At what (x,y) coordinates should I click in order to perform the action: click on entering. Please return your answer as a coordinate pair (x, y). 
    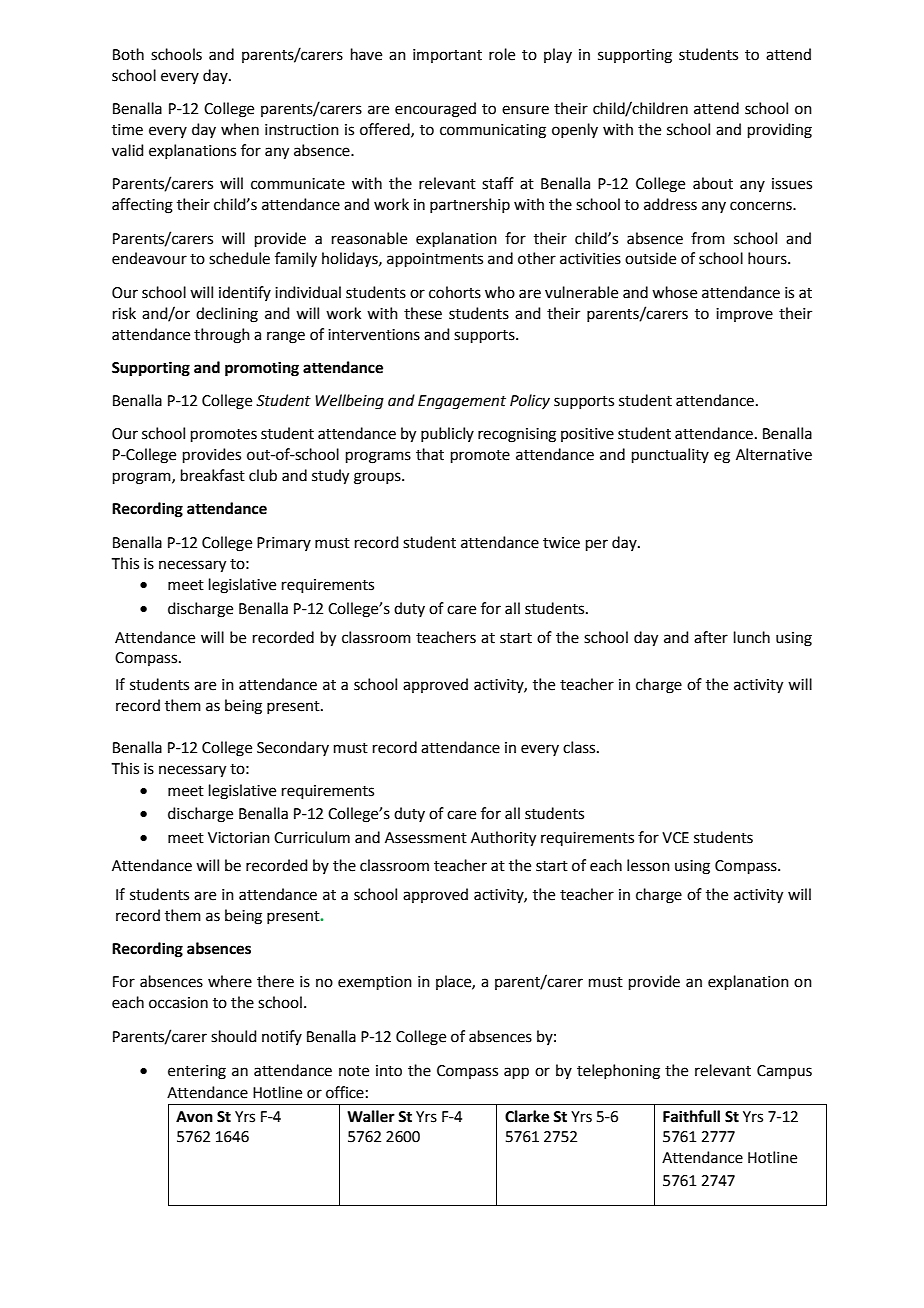
    Looking at the image, I should click on (197, 1072).
